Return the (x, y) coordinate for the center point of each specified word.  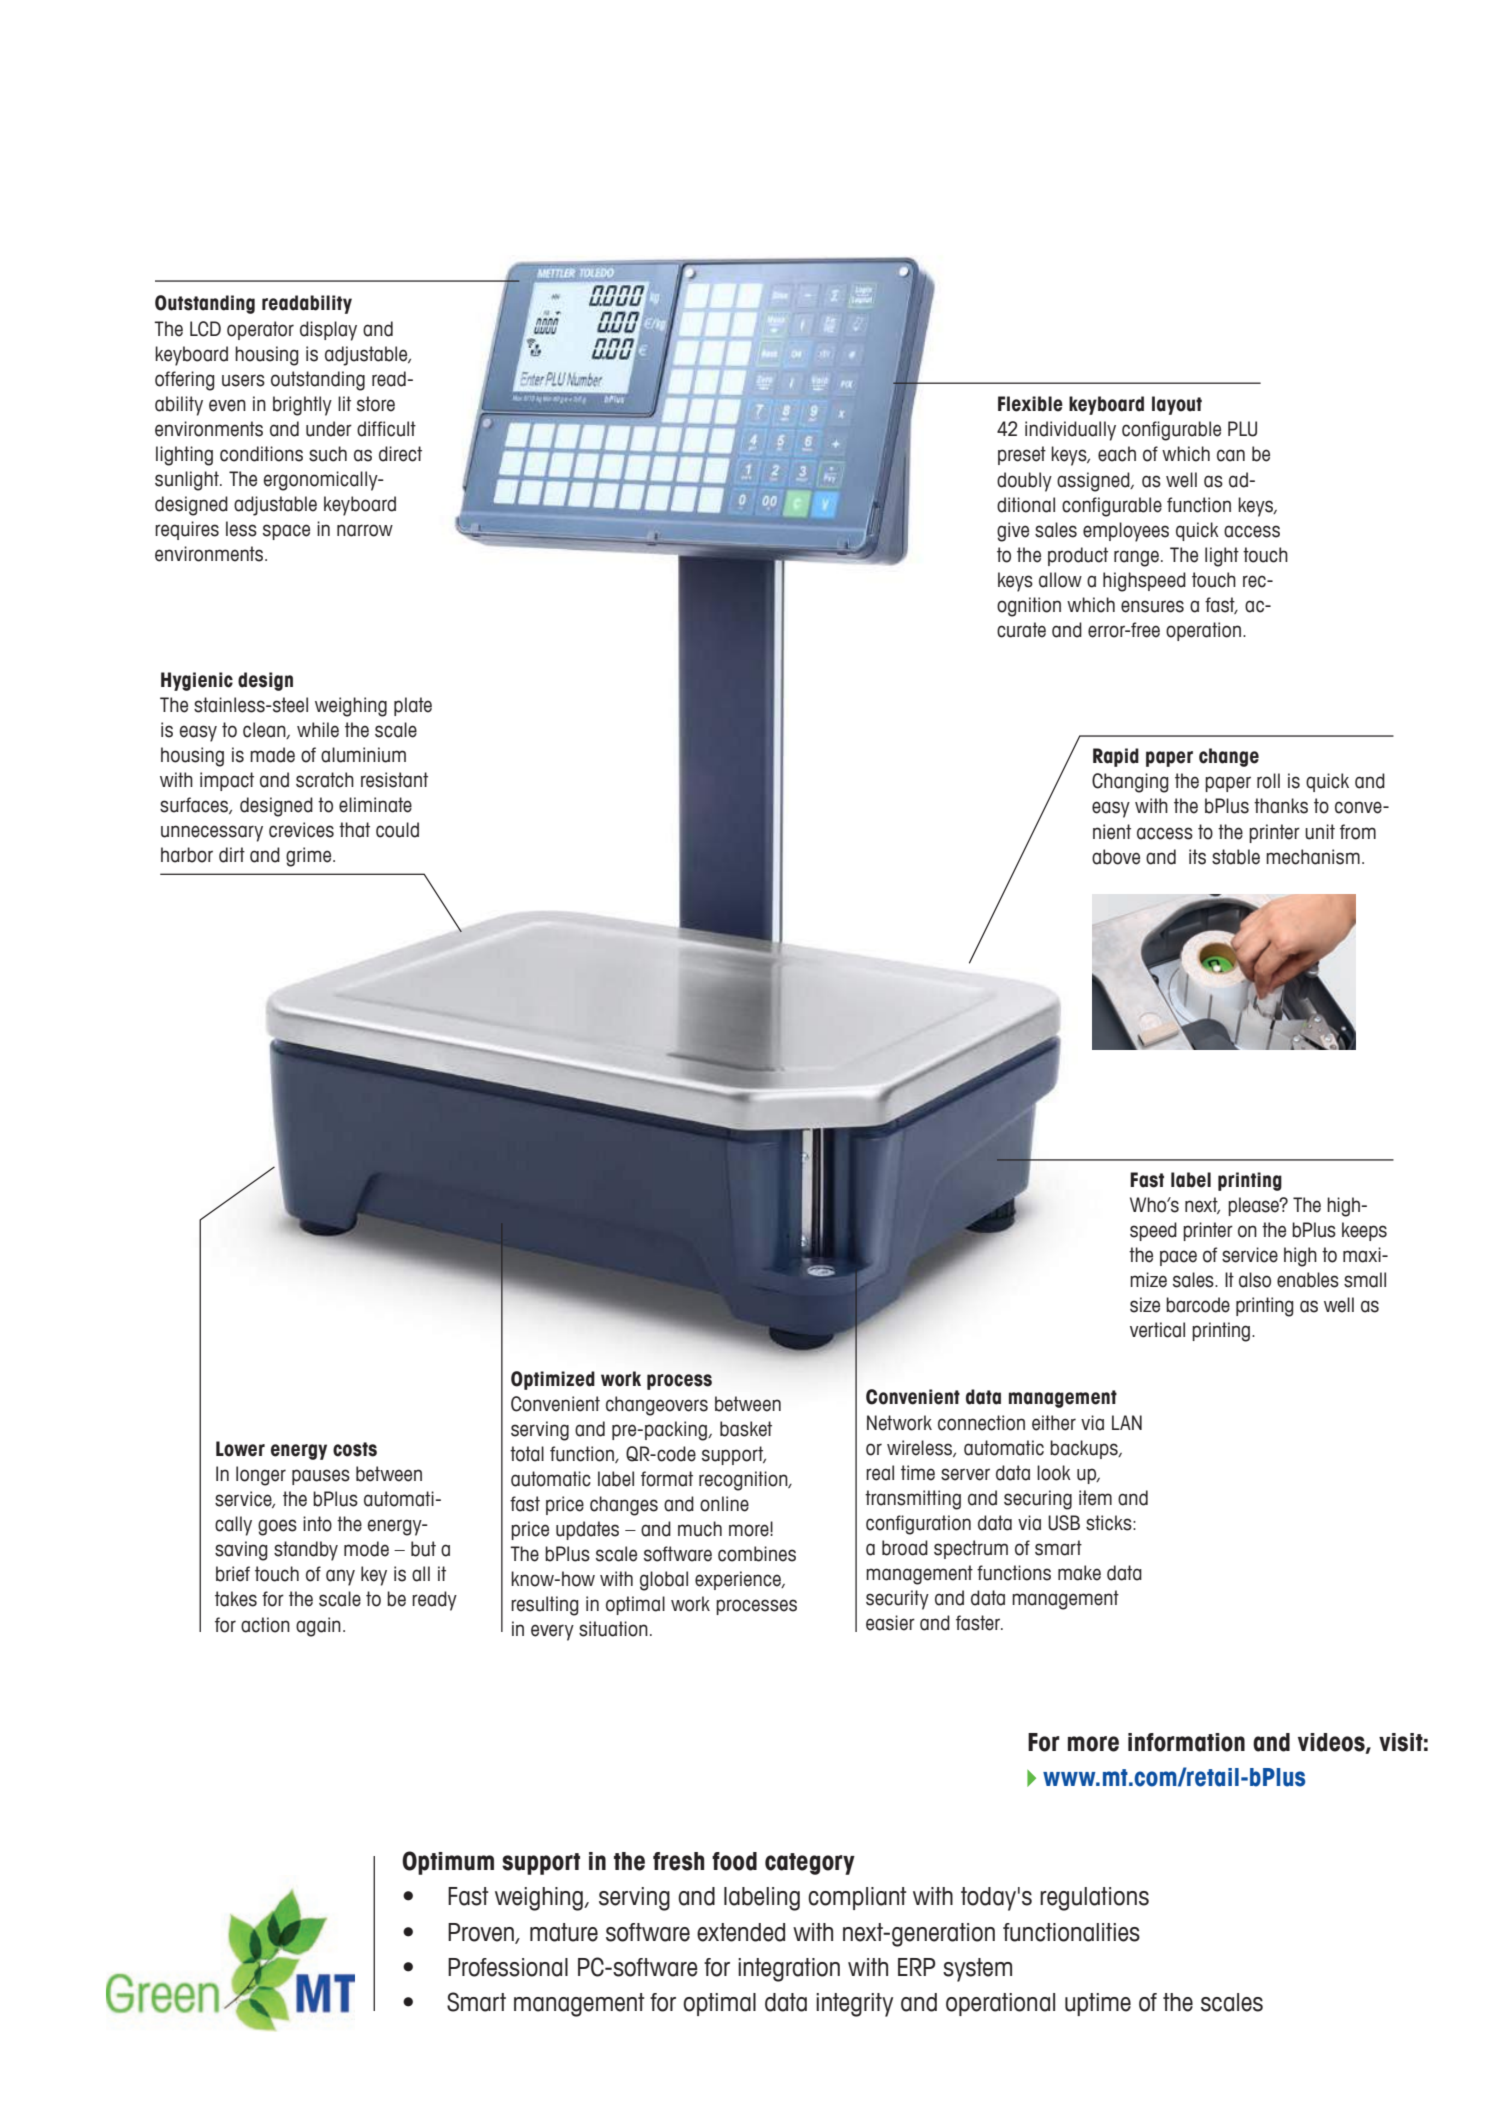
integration (789, 1970)
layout (1177, 405)
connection (981, 1423)
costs (355, 1449)
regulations (1094, 1899)
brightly (302, 406)
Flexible (1030, 404)
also (1255, 1280)
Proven (482, 1933)
